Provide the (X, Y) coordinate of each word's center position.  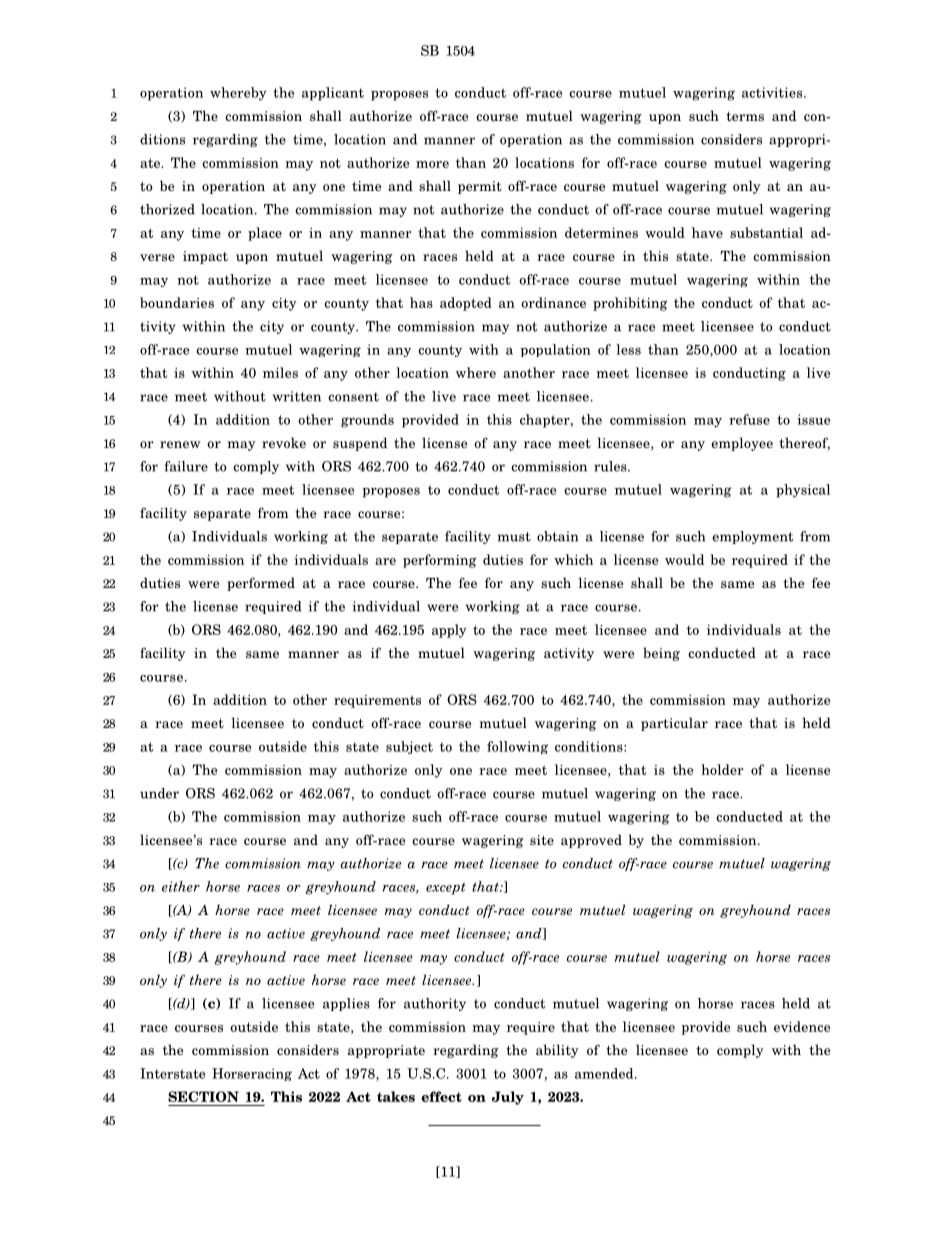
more (432, 164)
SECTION (203, 1096)
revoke (284, 442)
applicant (333, 94)
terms (745, 116)
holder (722, 769)
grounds (367, 421)
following (517, 747)
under (159, 793)
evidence (802, 1026)
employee (742, 444)
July (508, 1098)
